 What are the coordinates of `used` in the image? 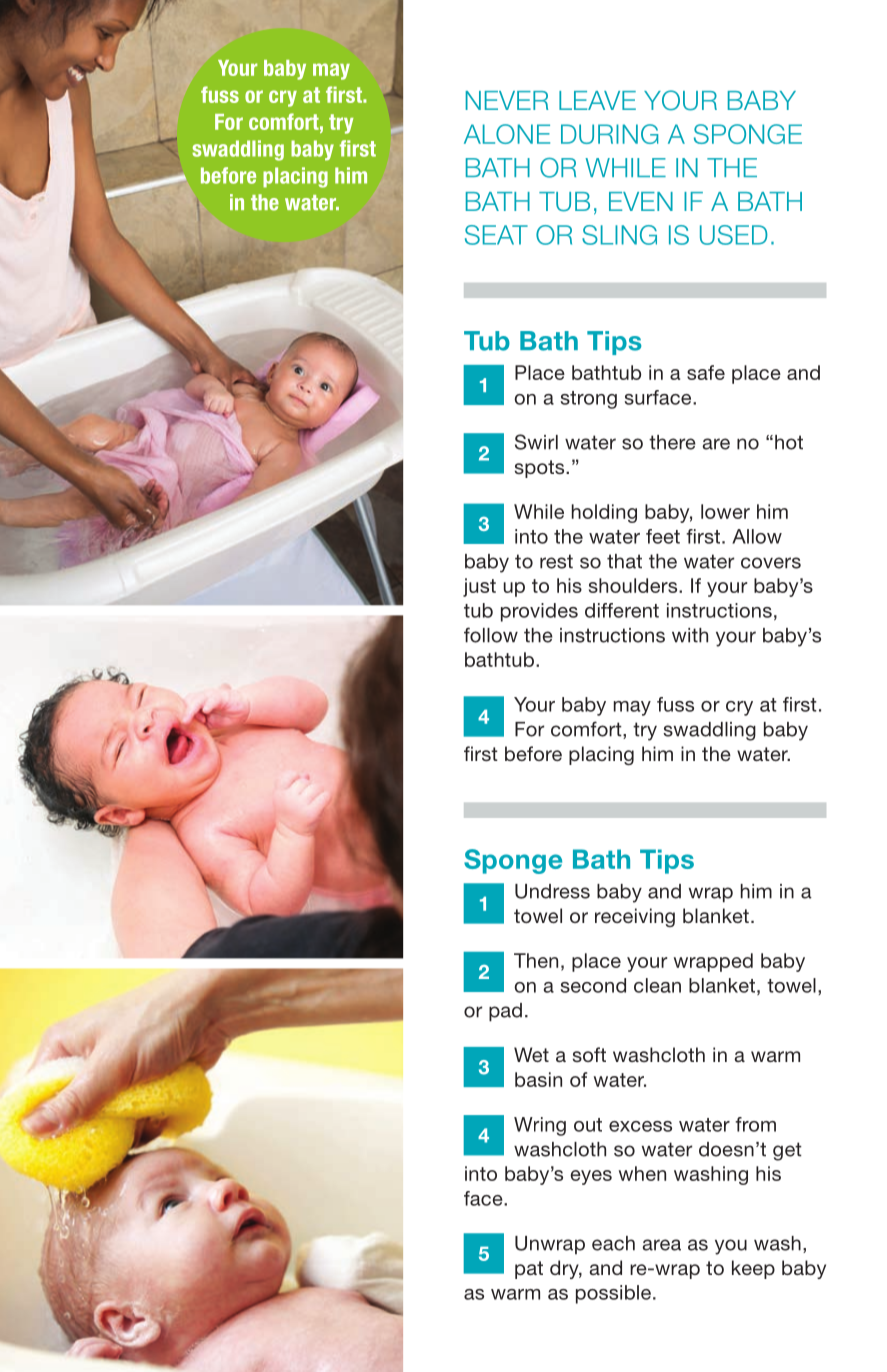 It's located at (734, 235).
